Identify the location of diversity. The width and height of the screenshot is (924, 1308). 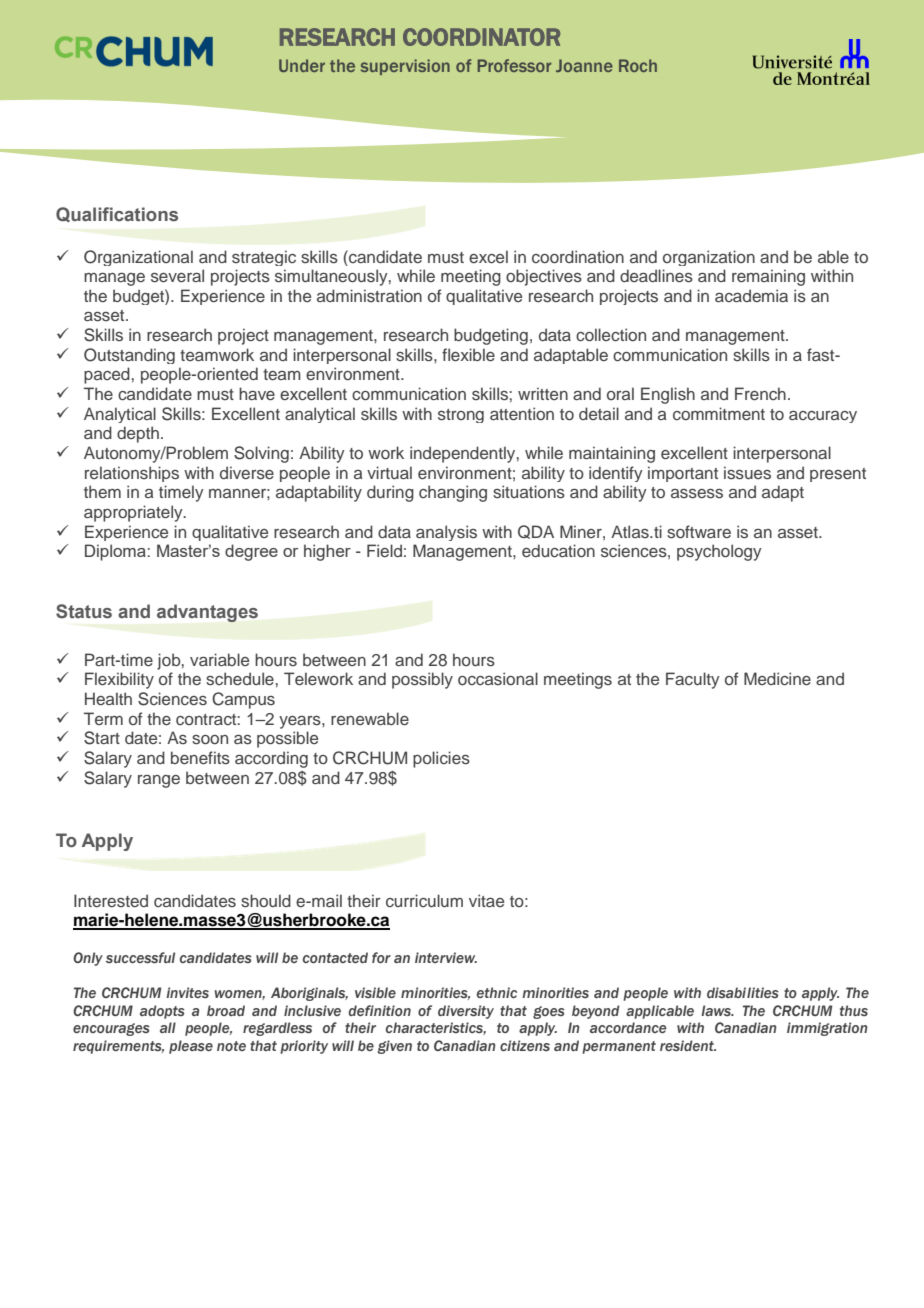
(466, 1012).
